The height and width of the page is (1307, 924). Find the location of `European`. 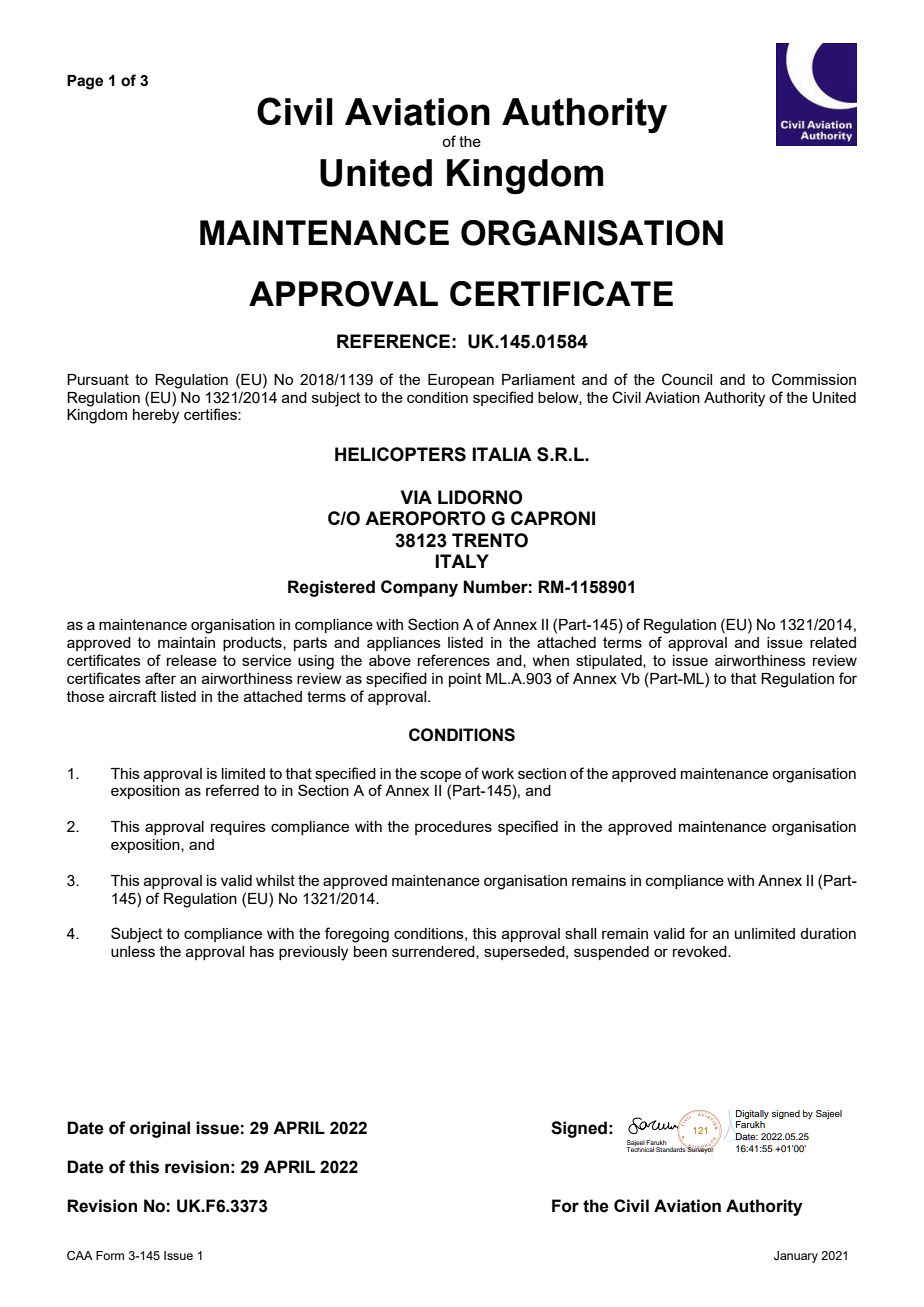

European is located at coordinates (461, 381).
